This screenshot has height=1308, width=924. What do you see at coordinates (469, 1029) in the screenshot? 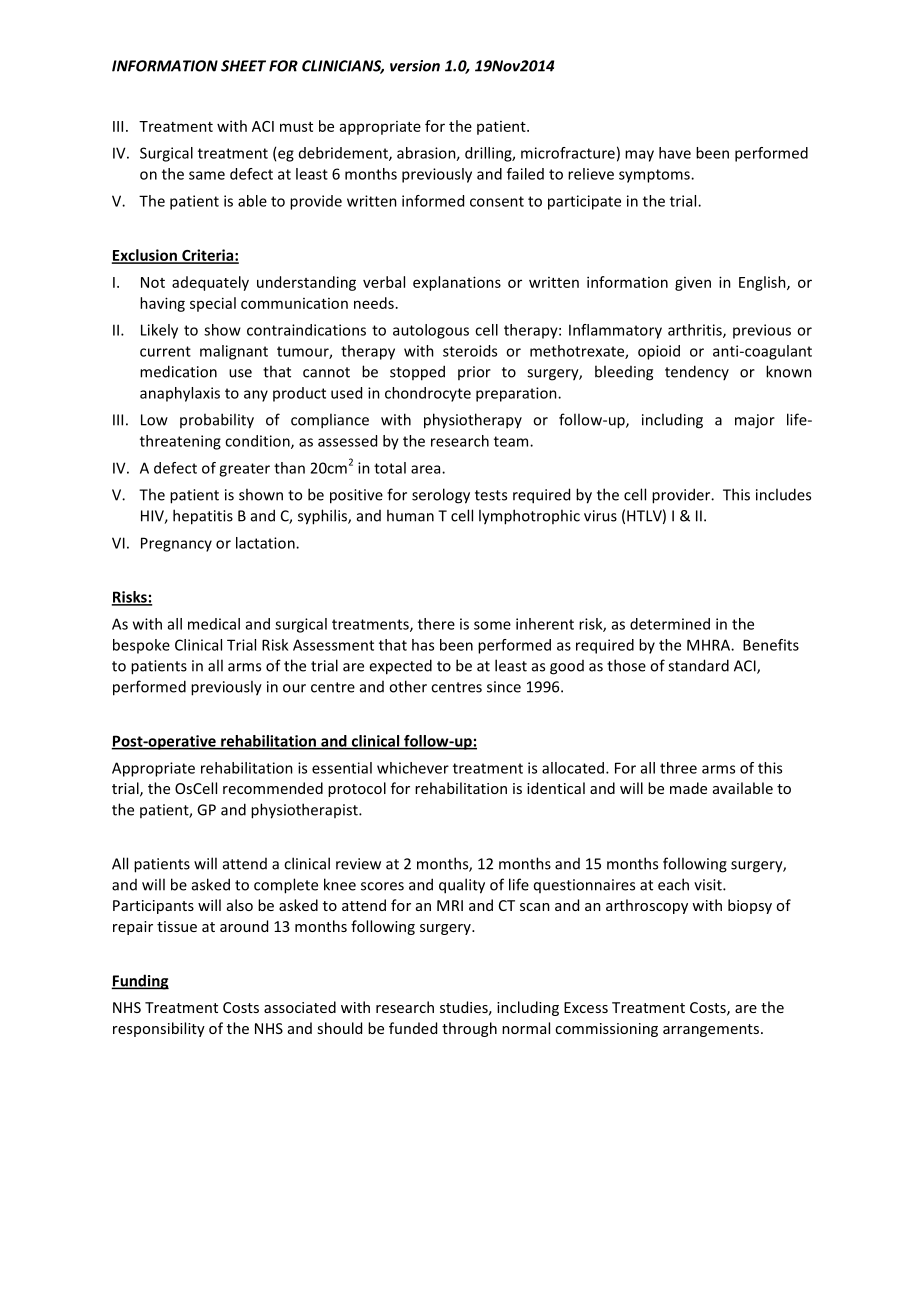
I see `through` at bounding box center [469, 1029].
